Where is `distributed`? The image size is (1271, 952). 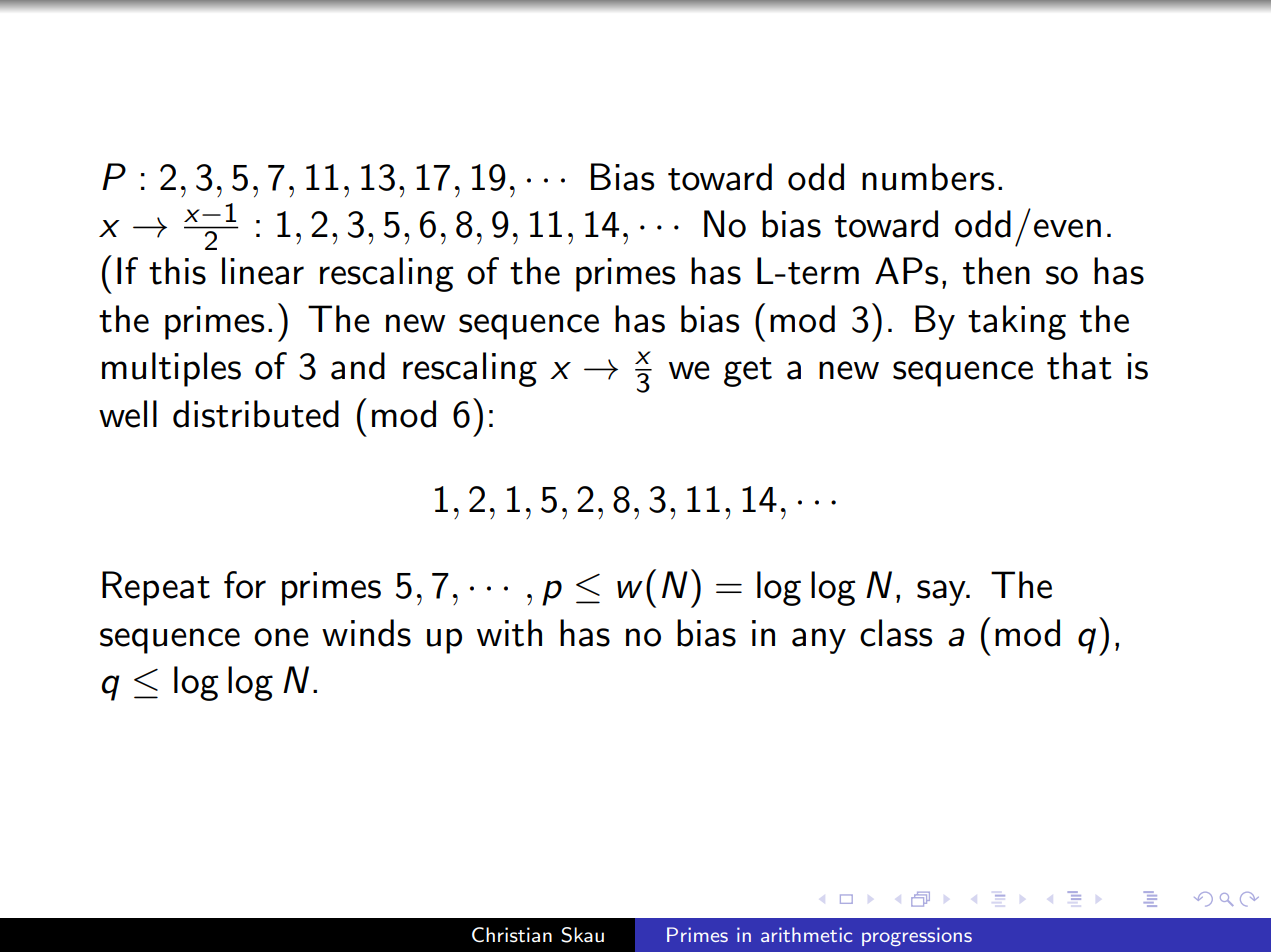 distributed is located at coordinates (256, 414).
